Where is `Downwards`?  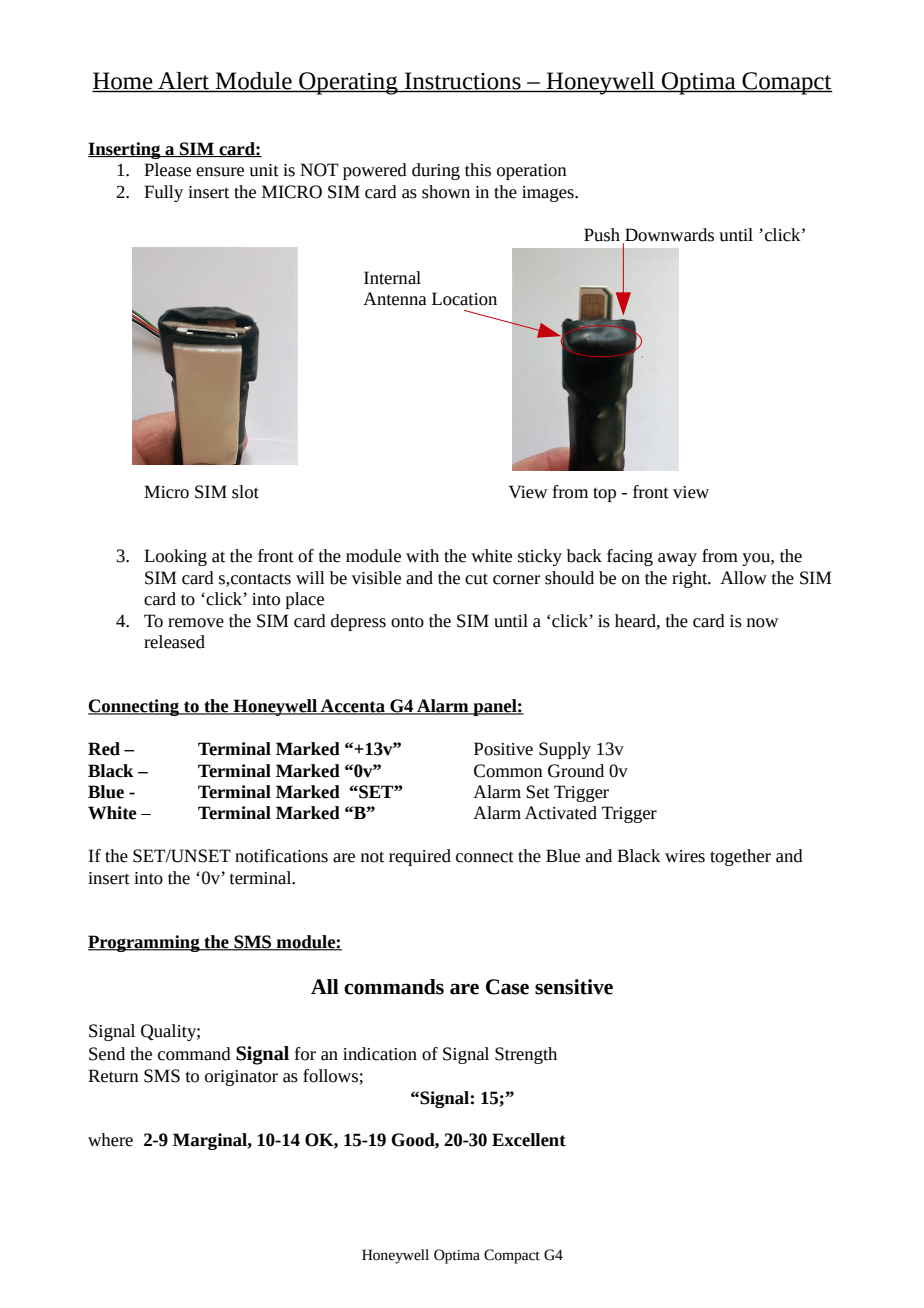 Downwards is located at coordinates (669, 235).
